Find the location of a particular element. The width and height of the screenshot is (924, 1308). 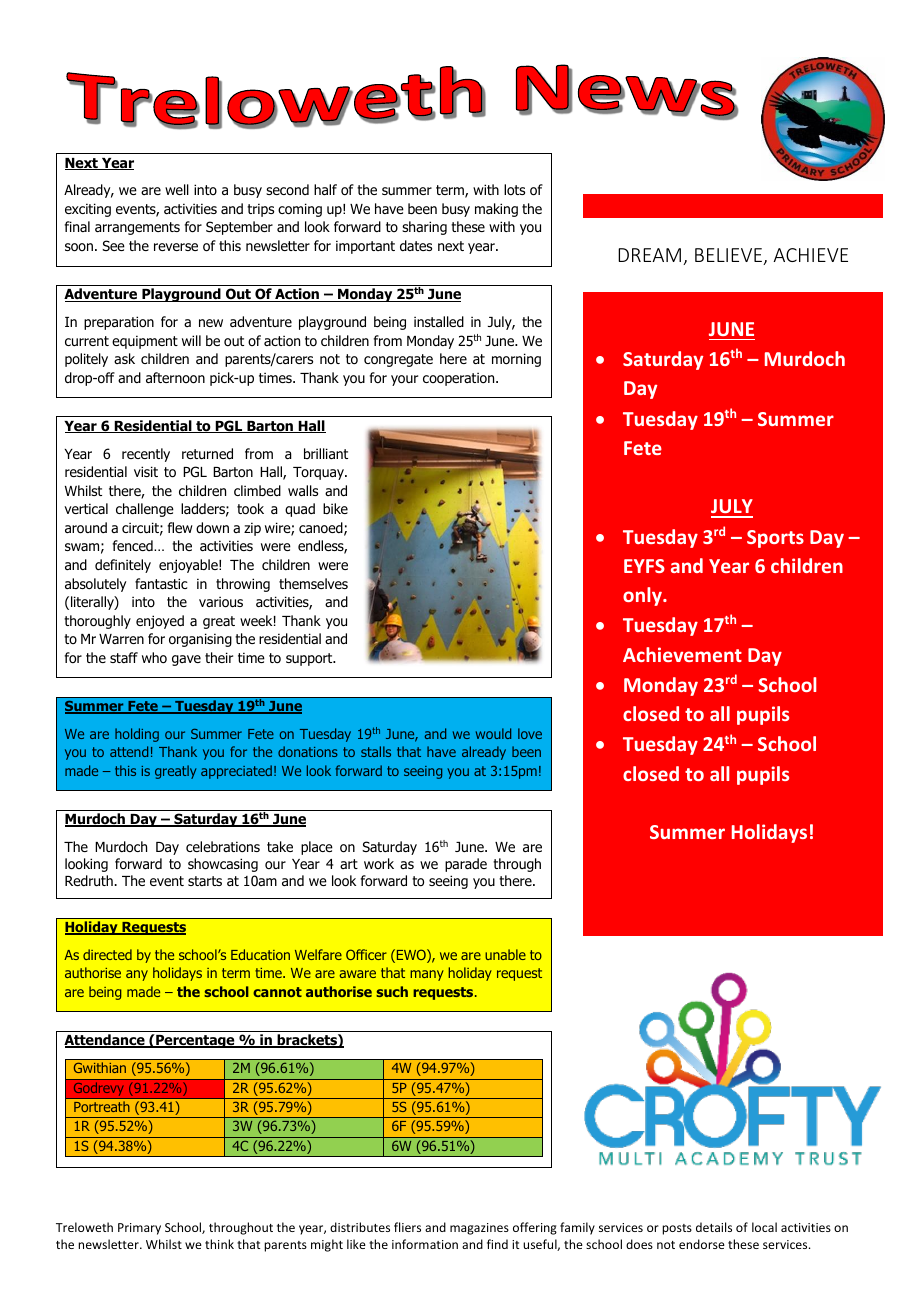

only is located at coordinates (643, 596).
